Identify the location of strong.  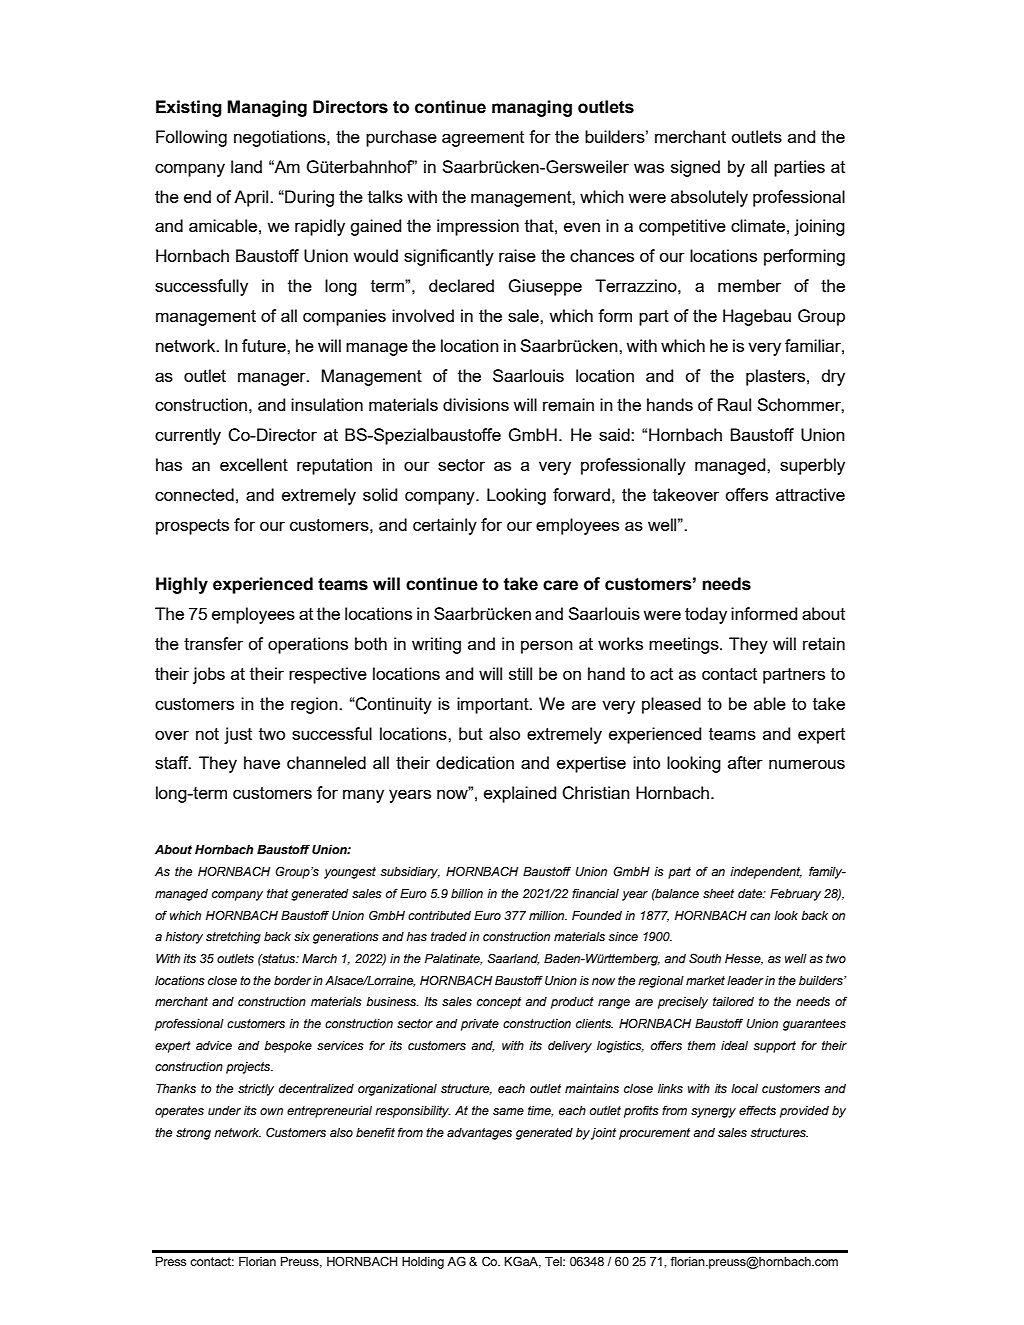
(193, 1134).
